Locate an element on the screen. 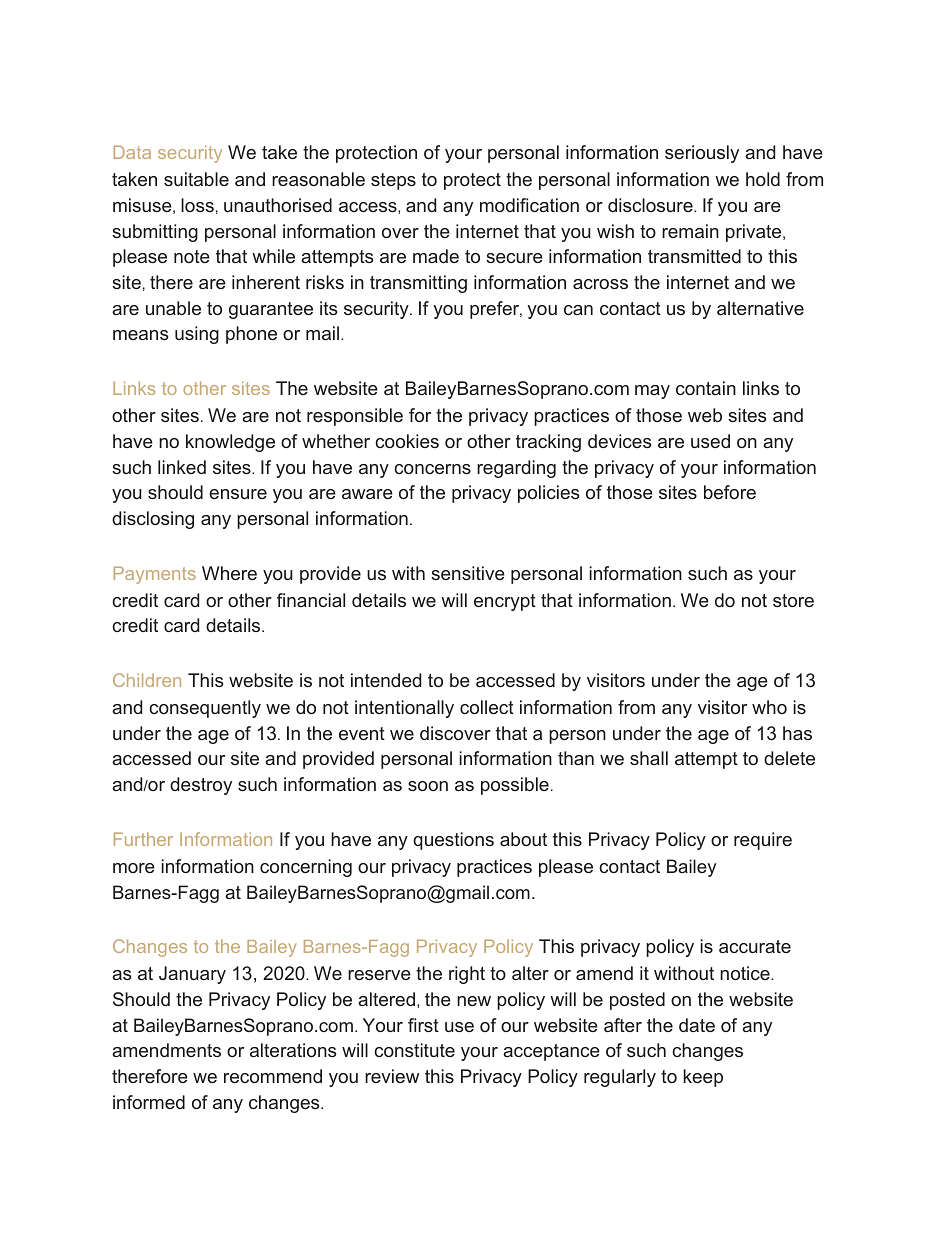 The image size is (952, 1233). suitable is located at coordinates (196, 179).
